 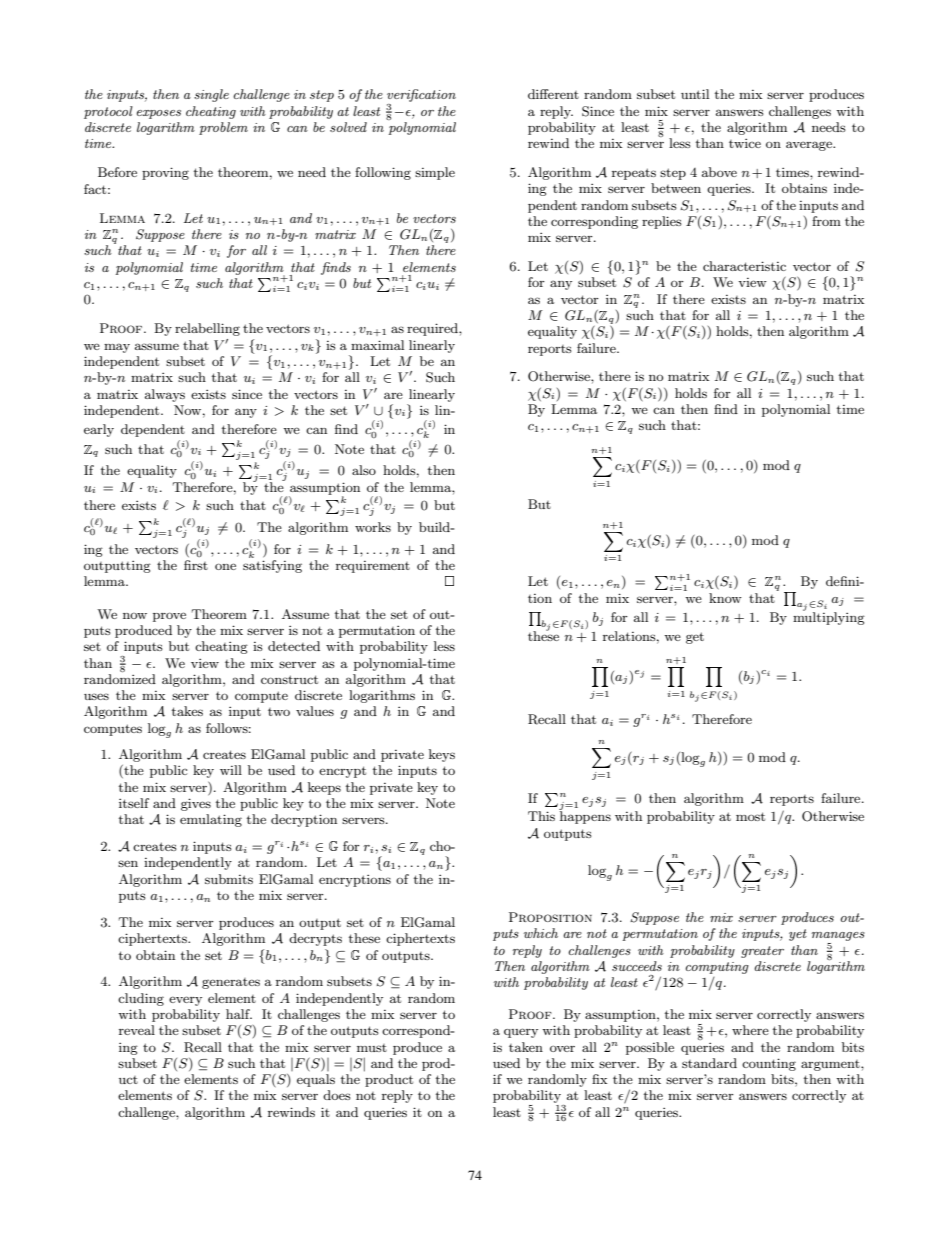 I want to click on taken, so click(x=526, y=1047).
